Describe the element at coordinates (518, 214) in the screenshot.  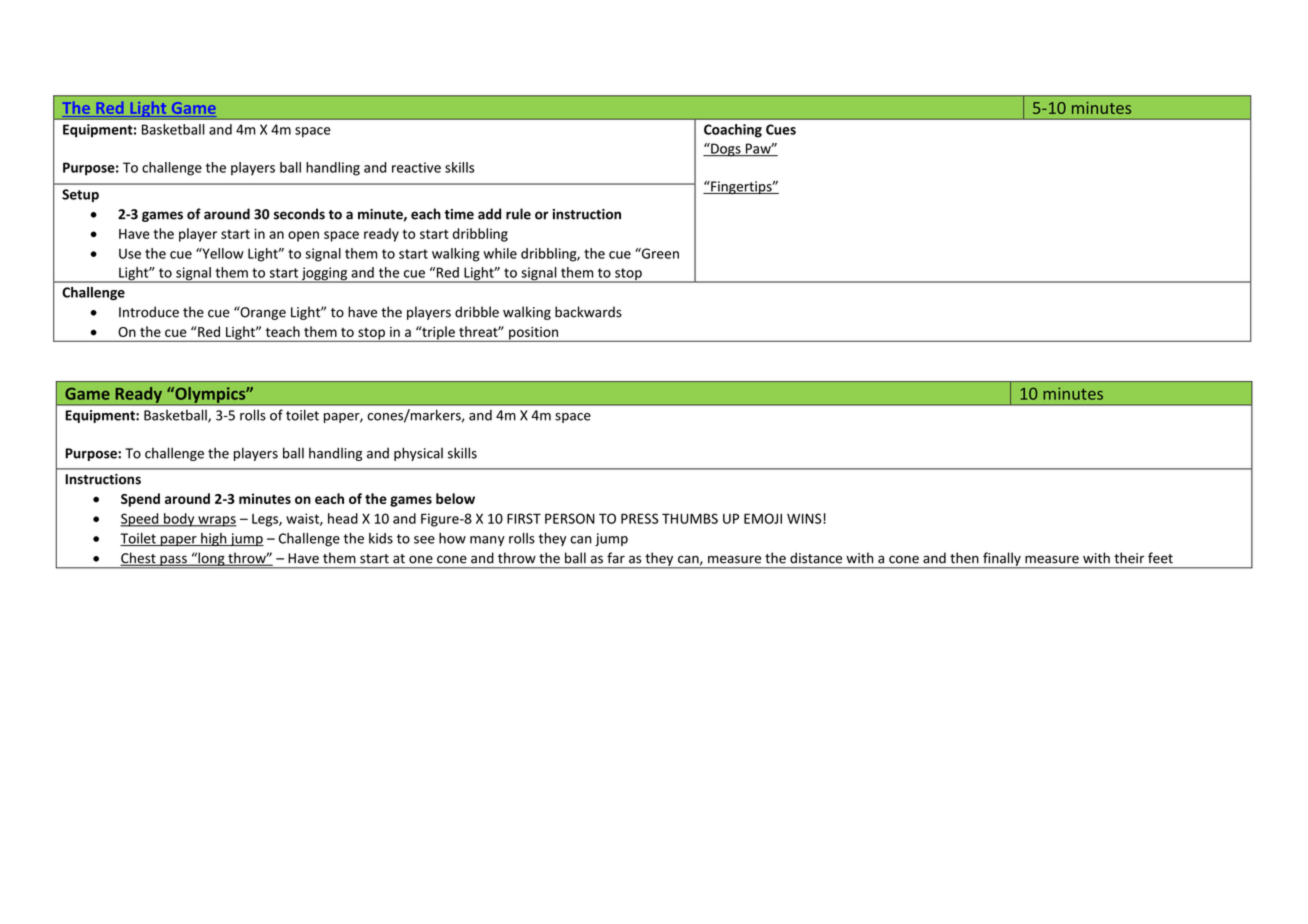
I see `rule` at that location.
